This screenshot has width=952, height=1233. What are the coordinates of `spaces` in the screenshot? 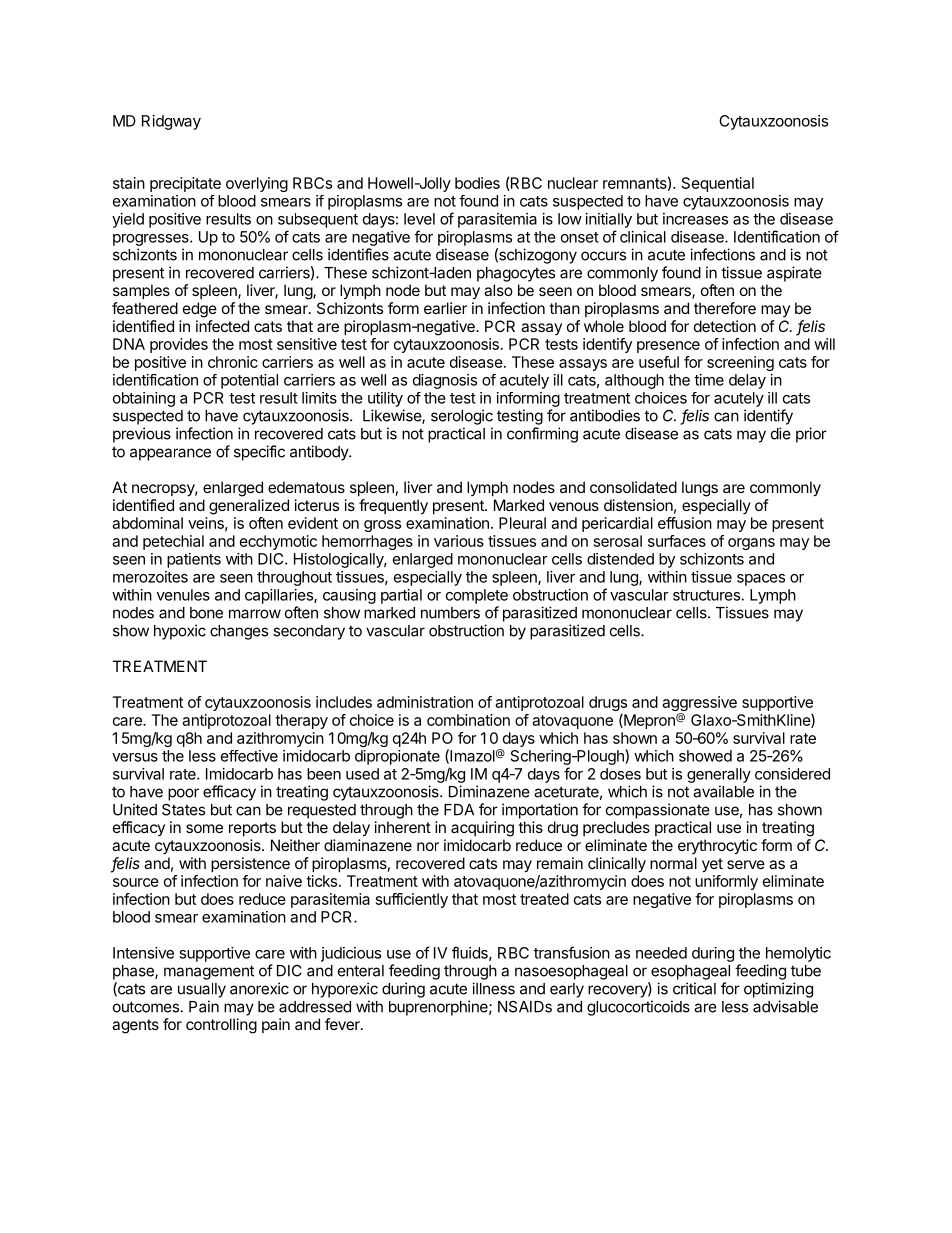 It's located at (761, 580).
